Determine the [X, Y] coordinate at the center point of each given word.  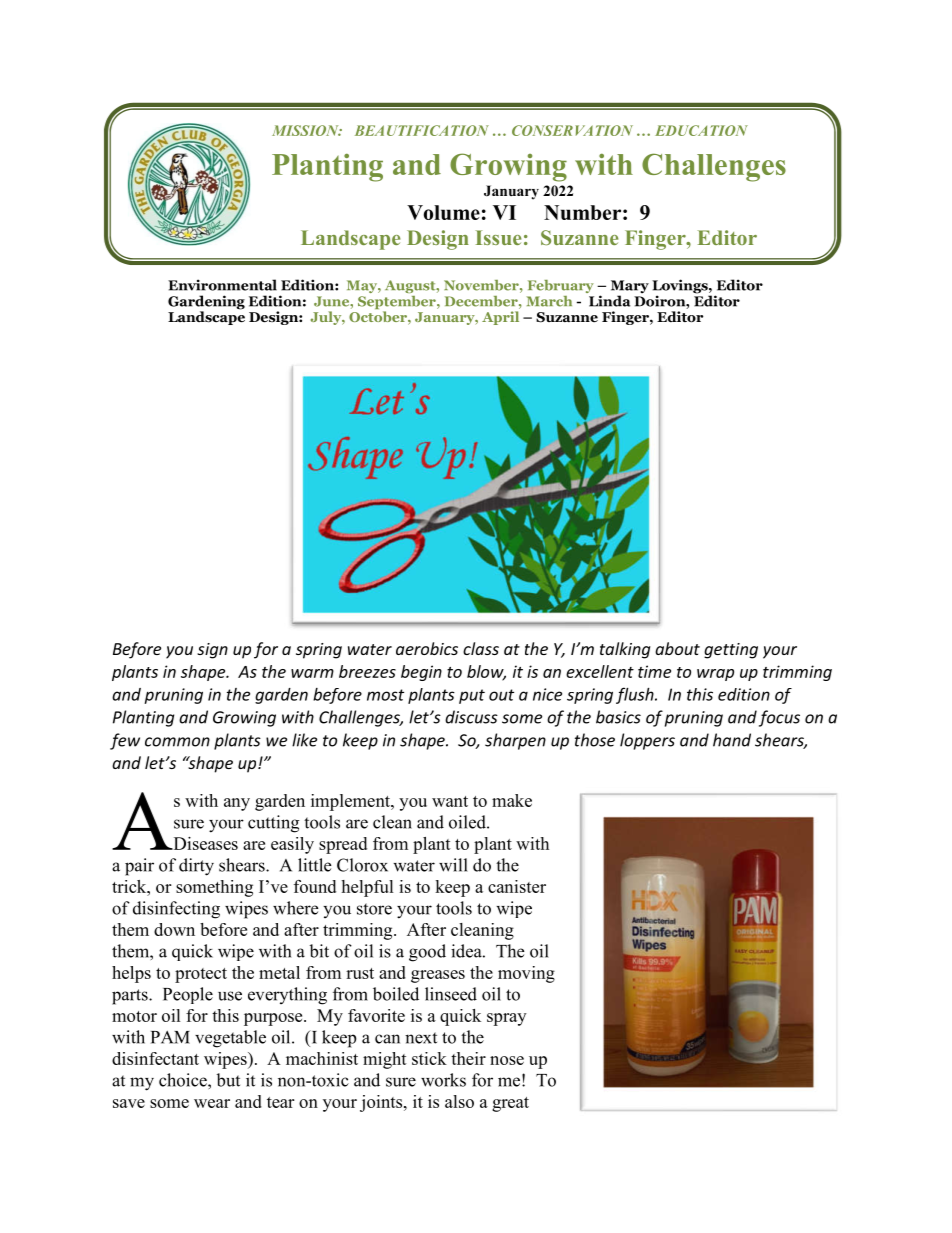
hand [732, 740]
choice [184, 1080]
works [443, 1080]
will [453, 865]
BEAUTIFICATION [422, 130]
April [500, 318]
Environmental [222, 285]
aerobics [427, 648]
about [677, 648]
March [549, 301]
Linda [609, 301]
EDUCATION [701, 130]
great [510, 1104]
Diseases [204, 843]
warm [312, 673]
